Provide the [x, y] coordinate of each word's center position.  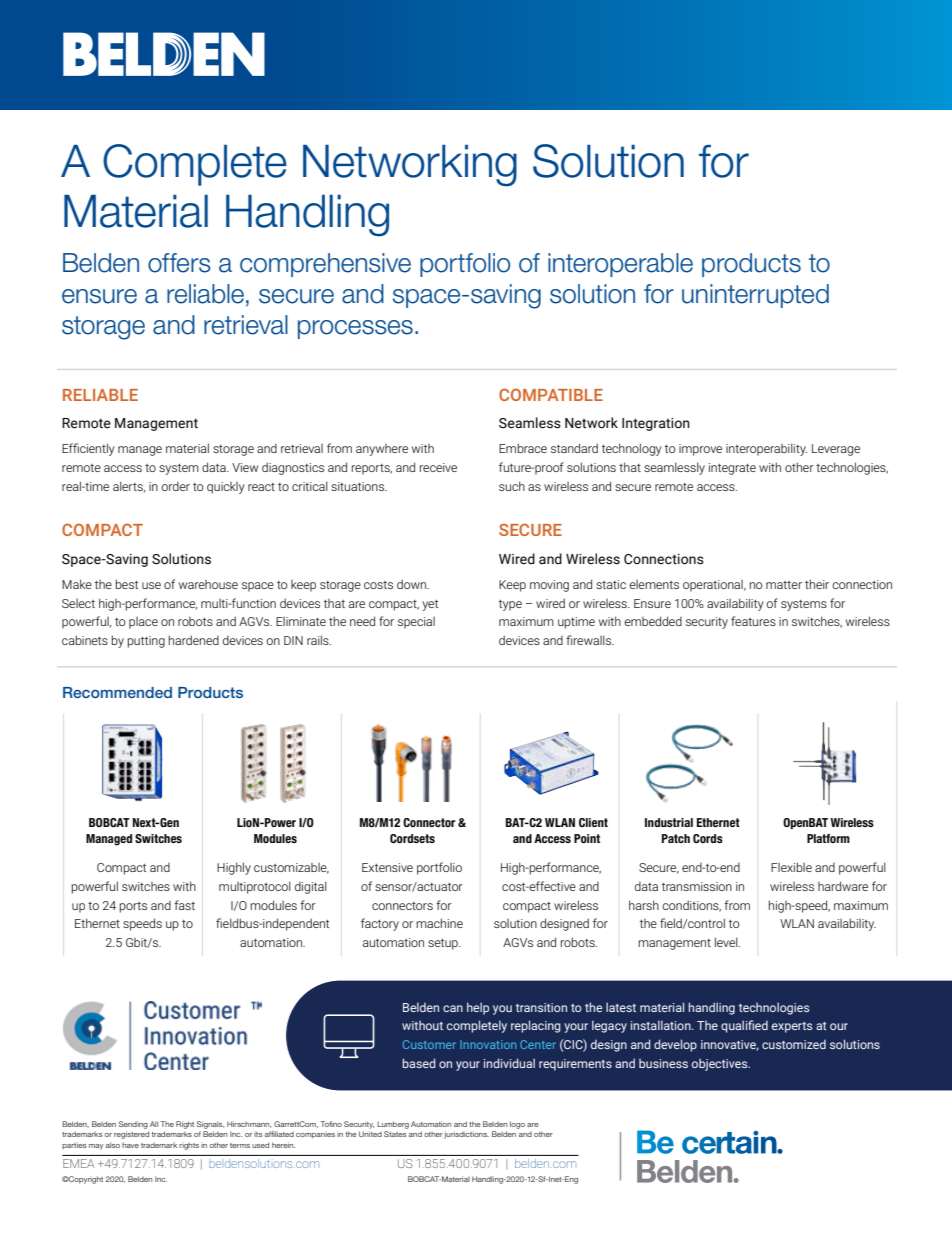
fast [184, 905]
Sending [133, 1125]
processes [355, 329]
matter [784, 585]
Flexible [791, 867]
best [127, 584]
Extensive [387, 867]
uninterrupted [755, 296]
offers [179, 263]
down [412, 584]
